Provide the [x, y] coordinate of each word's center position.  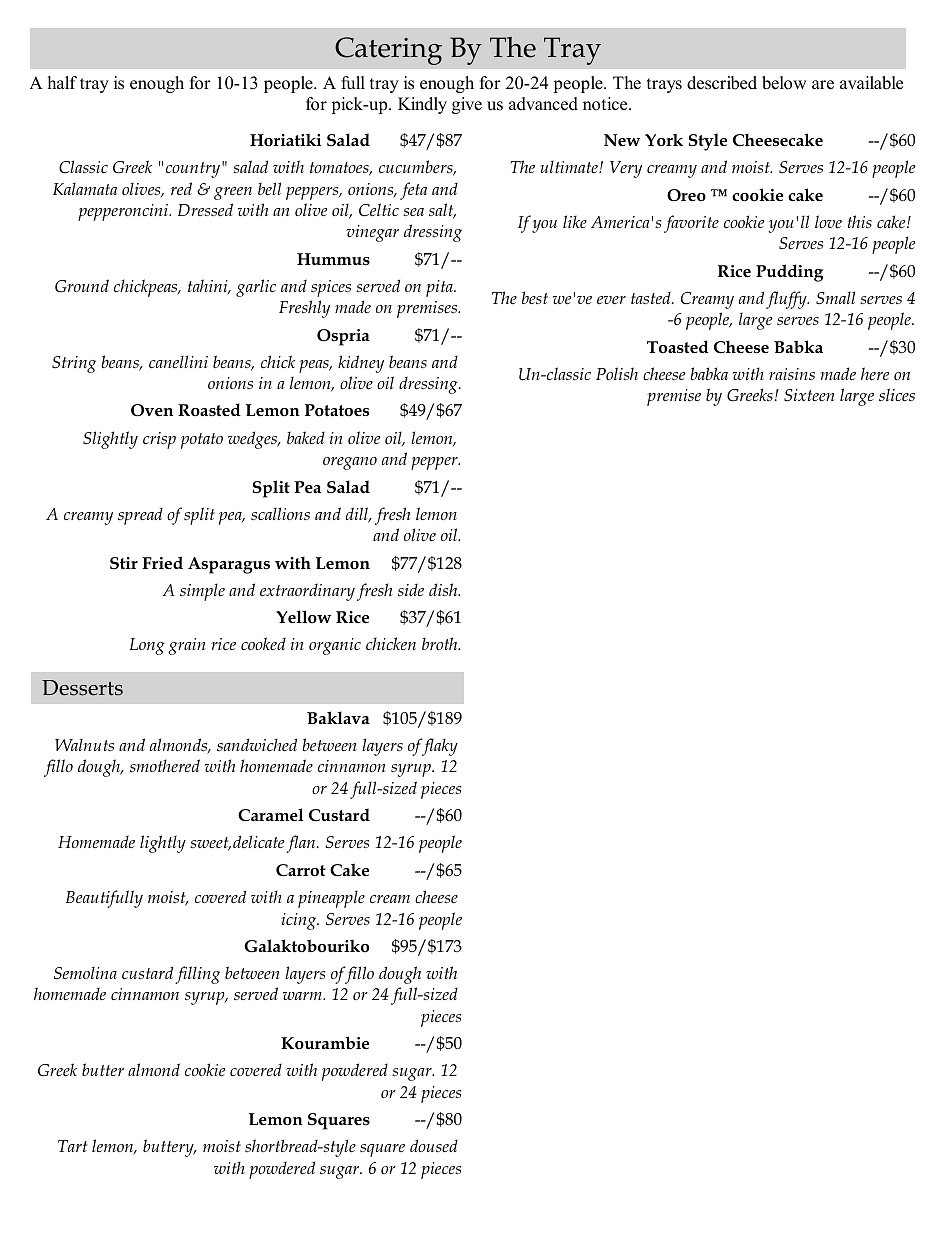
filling [197, 975]
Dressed [205, 210]
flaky [439, 747]
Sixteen [809, 395]
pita [440, 288]
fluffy [787, 300]
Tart [72, 1146]
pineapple [331, 899]
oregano [350, 463]
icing [299, 921]
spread [140, 516]
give [467, 105]
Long [147, 646]
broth [441, 643]
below [784, 83]
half [62, 82]
